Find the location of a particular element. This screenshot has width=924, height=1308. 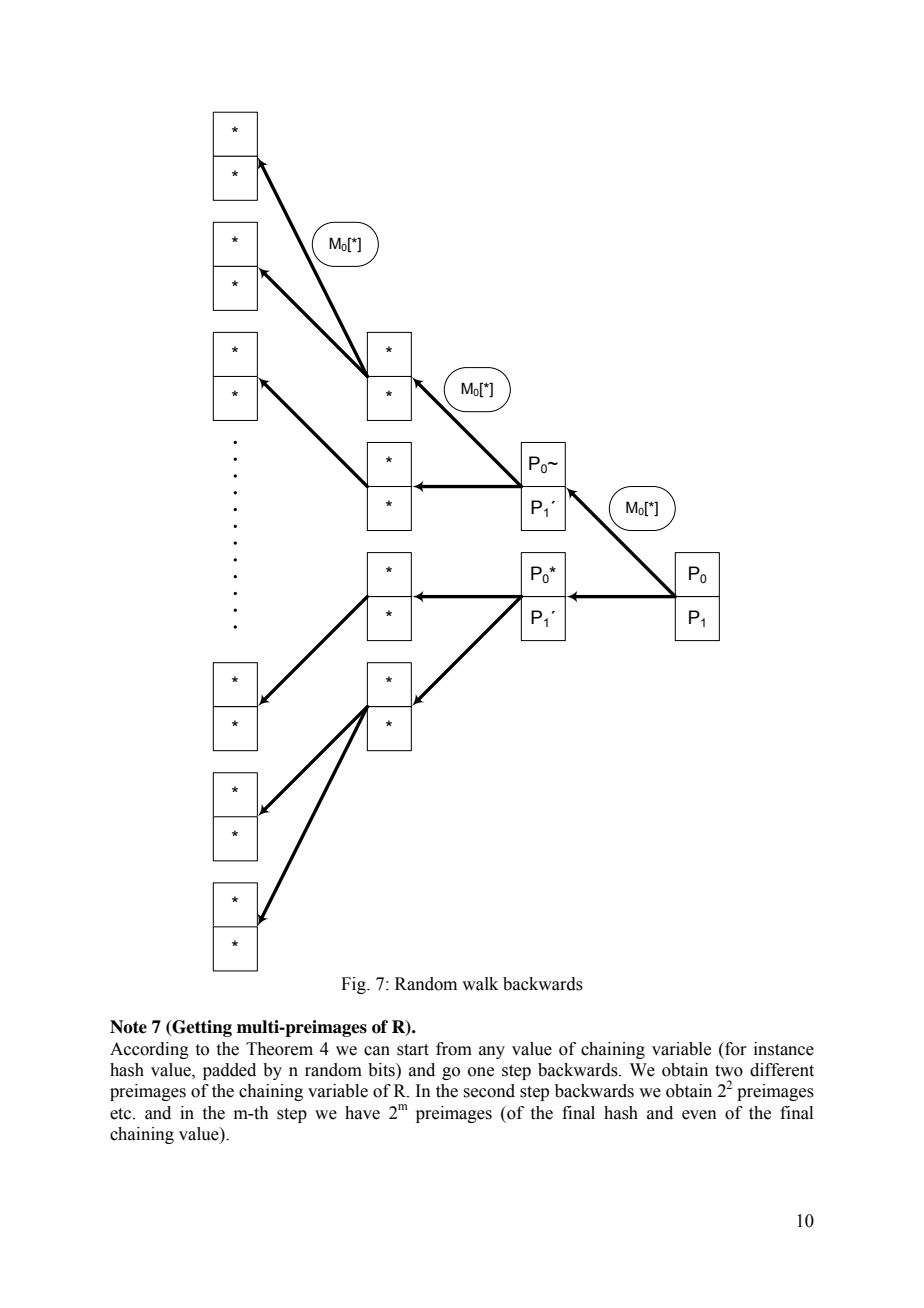

walk is located at coordinates (480, 984).
